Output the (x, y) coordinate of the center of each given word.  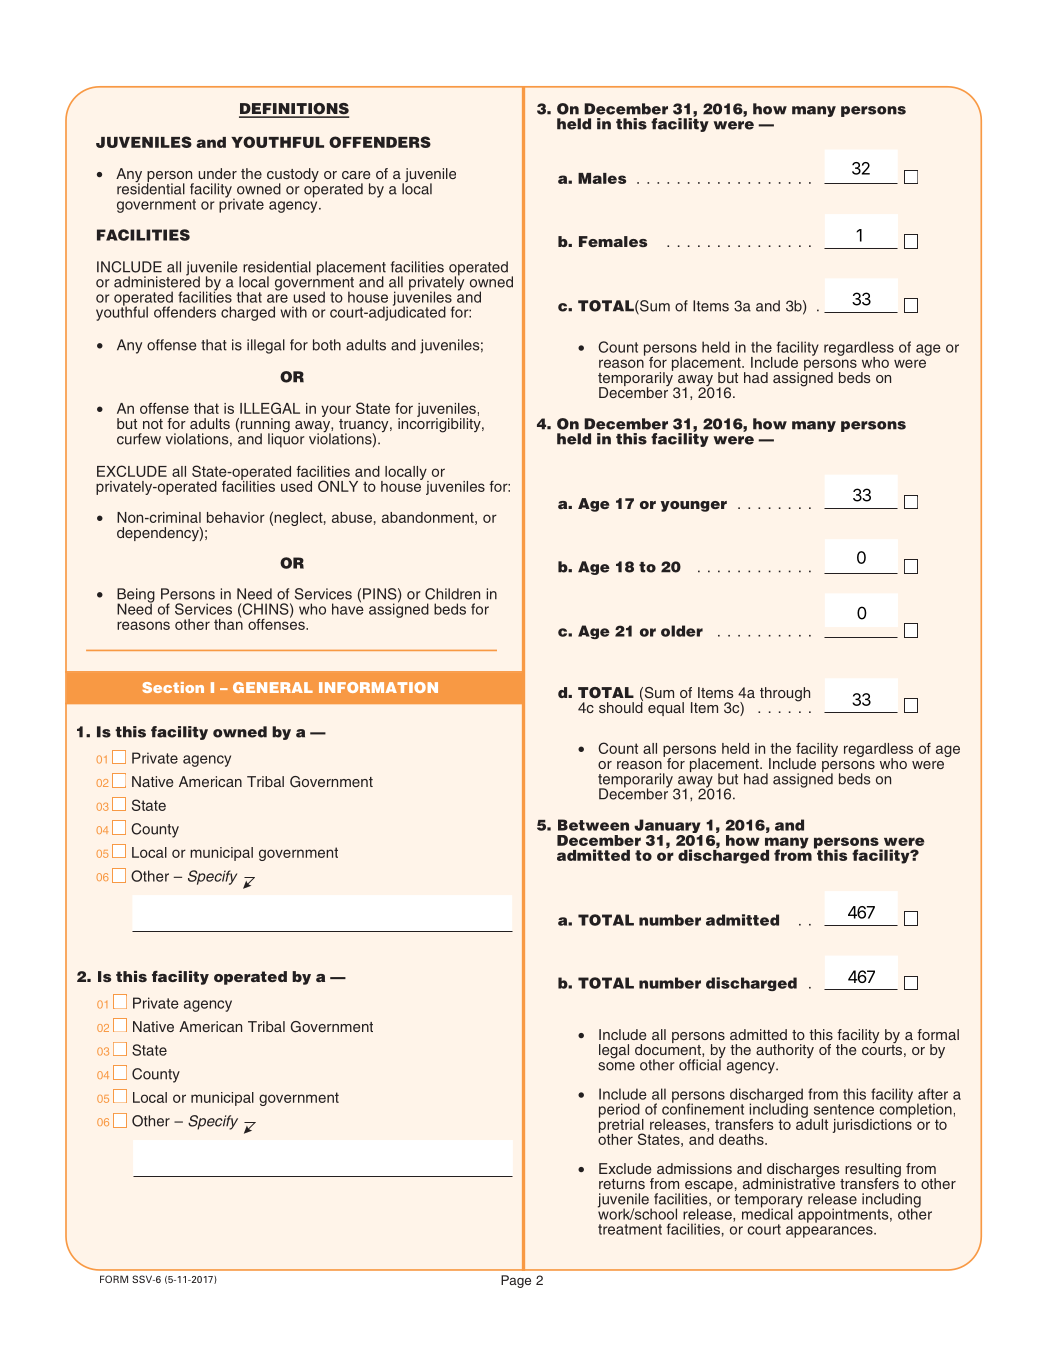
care (356, 175)
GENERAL (273, 687)
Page (516, 1281)
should (621, 706)
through (785, 694)
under (218, 173)
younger (694, 506)
